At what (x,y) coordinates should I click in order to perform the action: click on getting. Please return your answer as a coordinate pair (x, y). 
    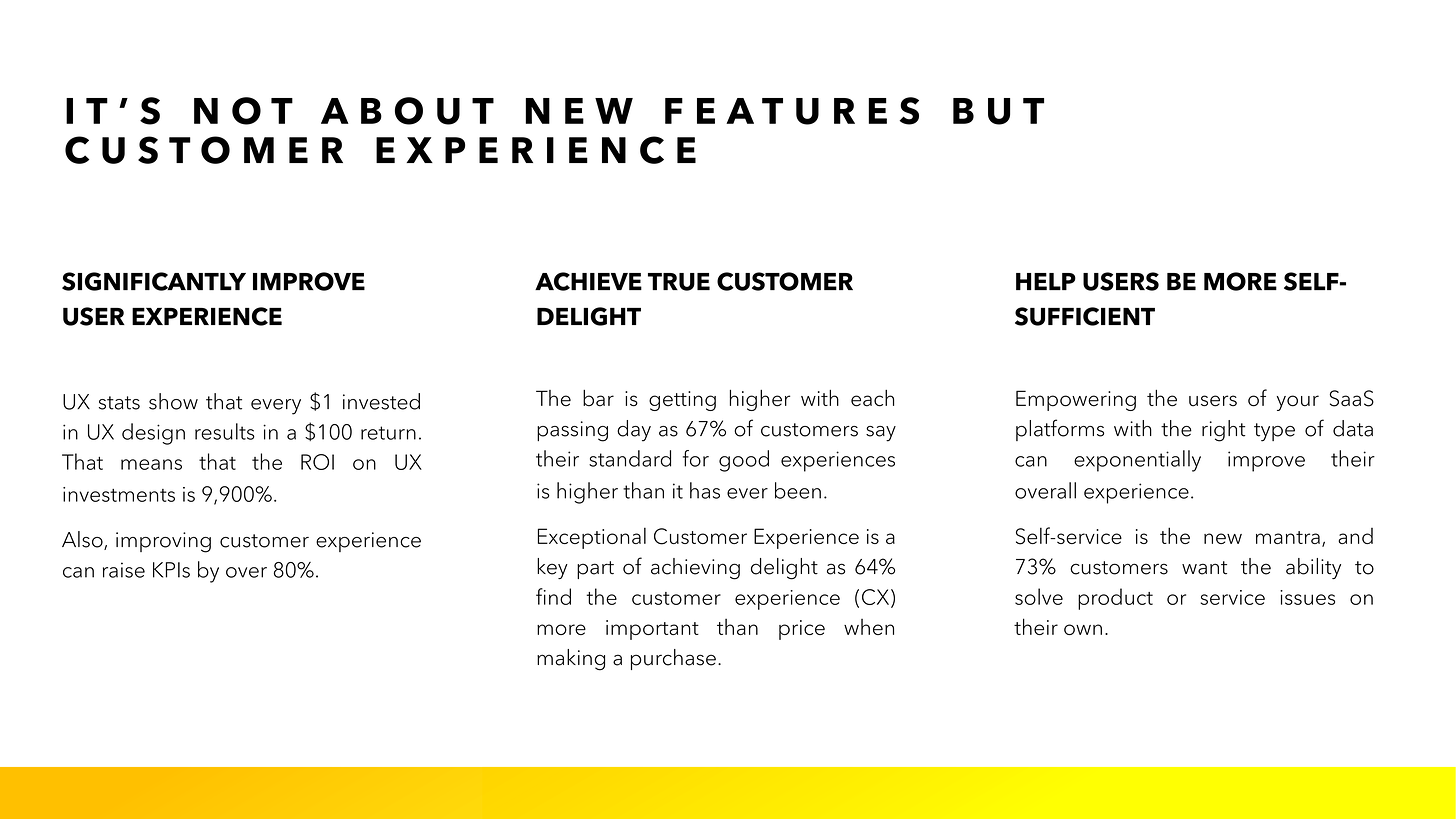
    Looking at the image, I should click on (682, 401).
